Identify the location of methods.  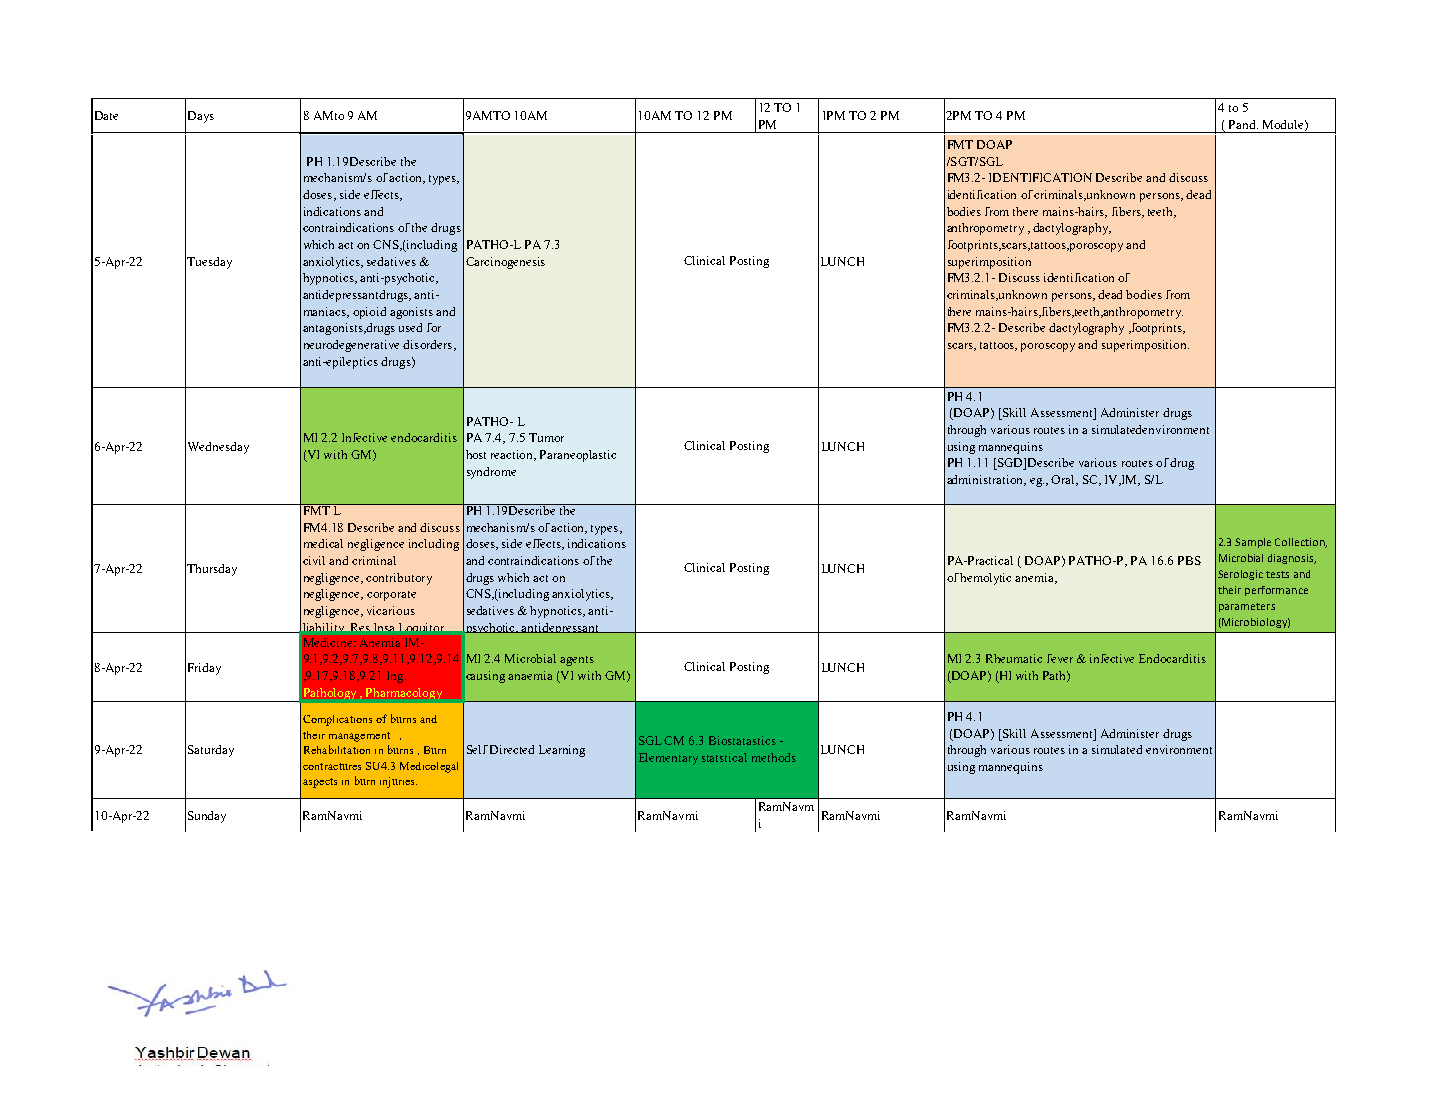
(774, 757).
